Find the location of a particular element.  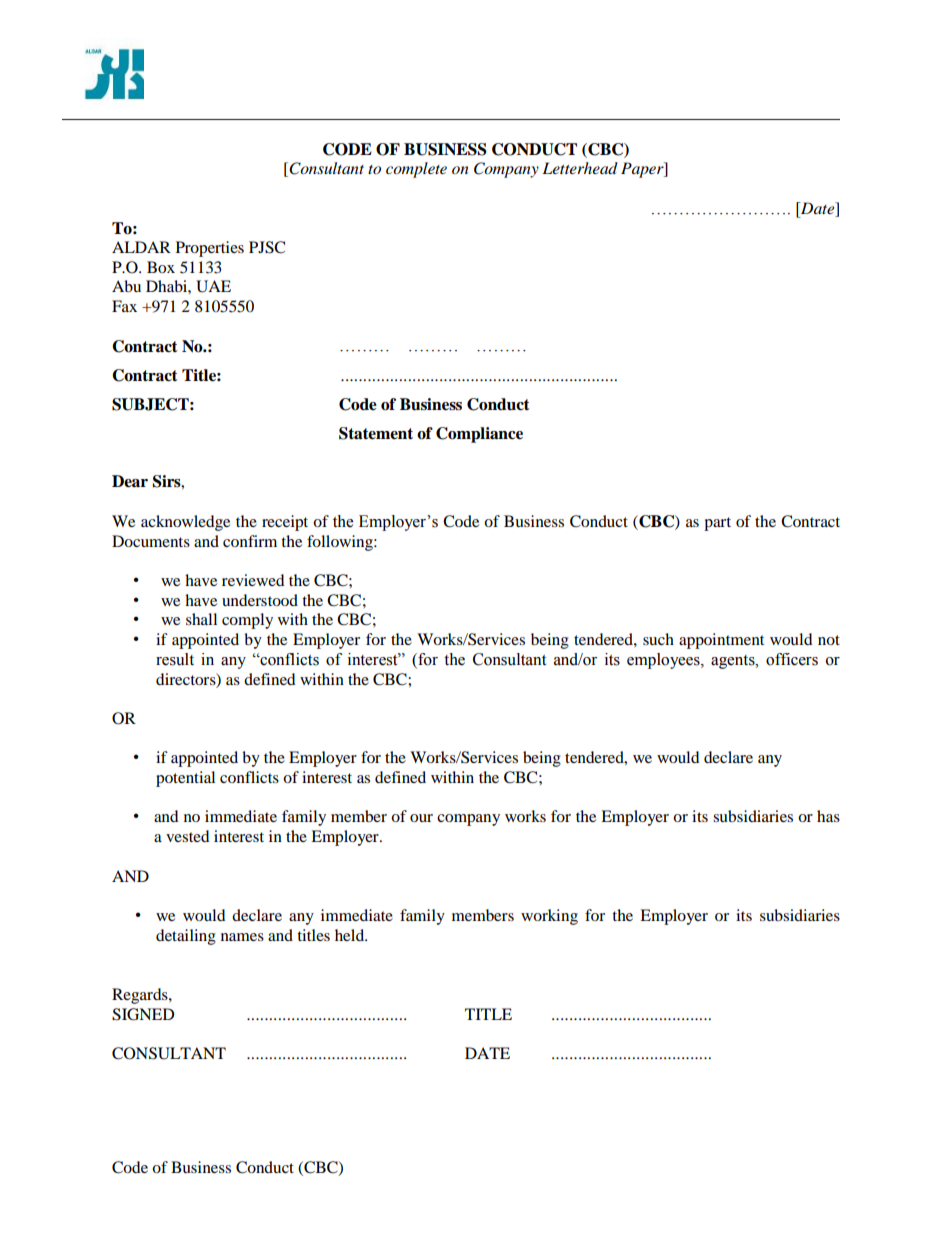

potential is located at coordinates (185, 779).
